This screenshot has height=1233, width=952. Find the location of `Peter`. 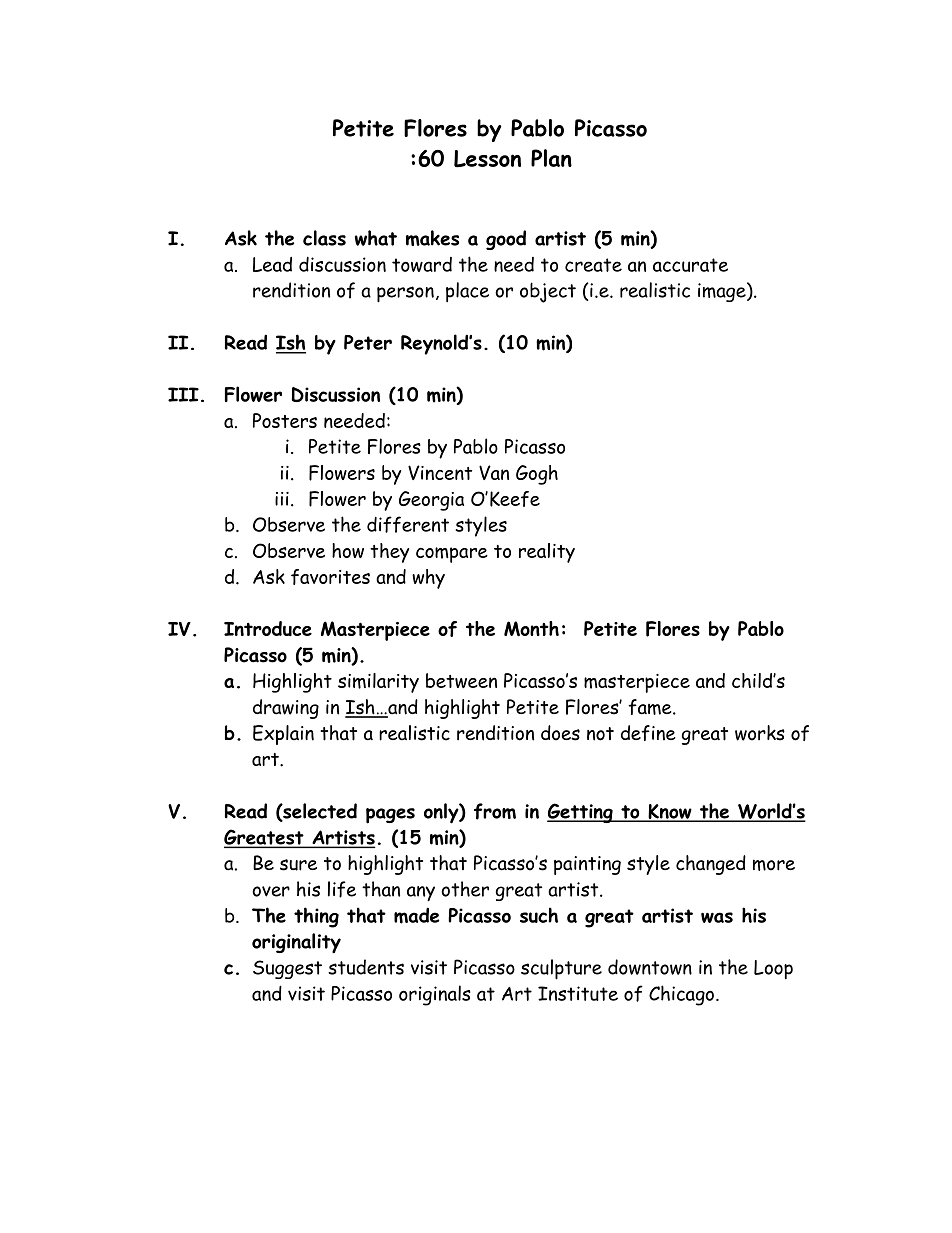

Peter is located at coordinates (368, 342).
